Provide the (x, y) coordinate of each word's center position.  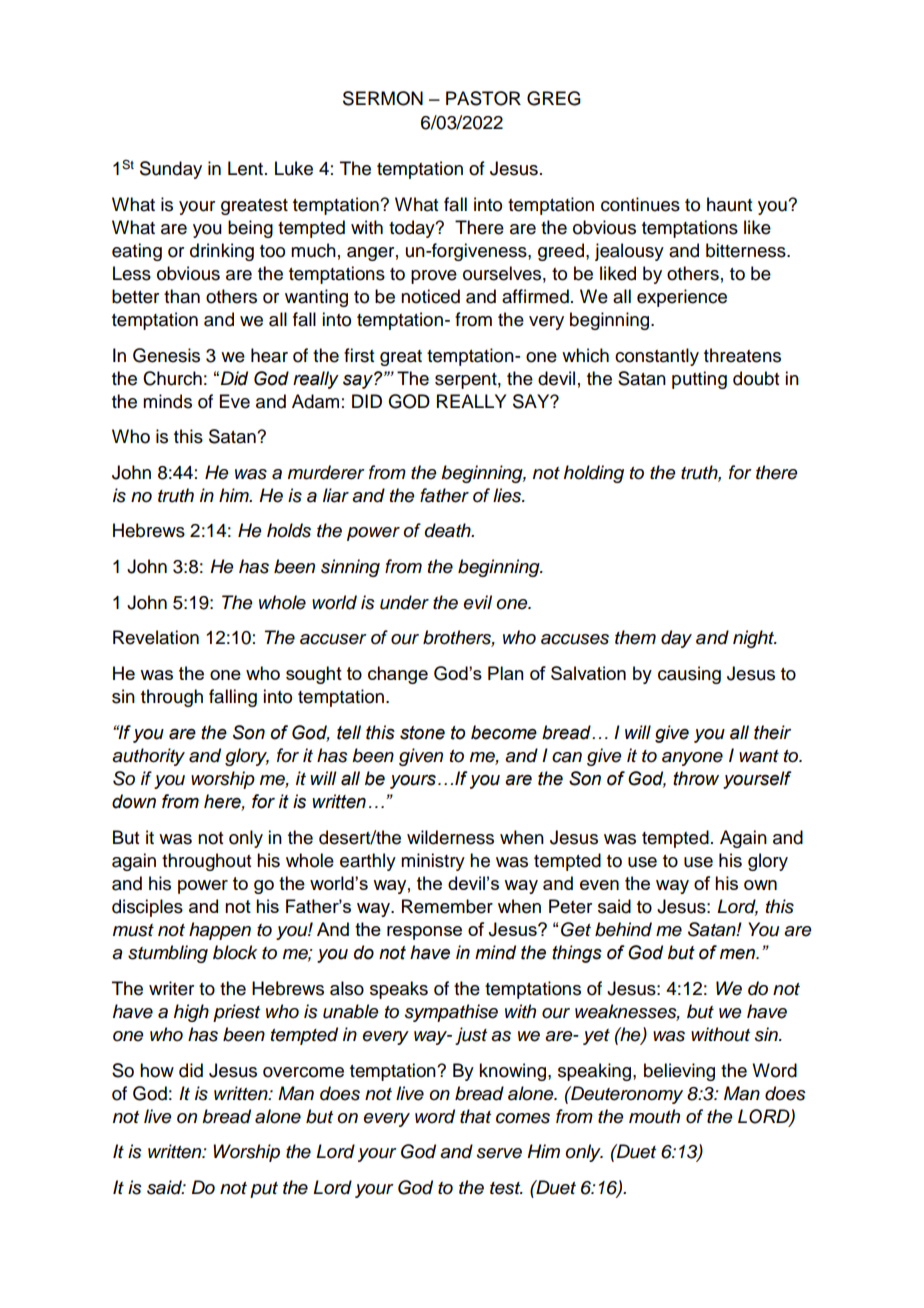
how (157, 1070)
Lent (245, 168)
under (404, 602)
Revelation (156, 637)
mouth (654, 1116)
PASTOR (483, 98)
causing (689, 675)
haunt (729, 204)
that (475, 1116)
